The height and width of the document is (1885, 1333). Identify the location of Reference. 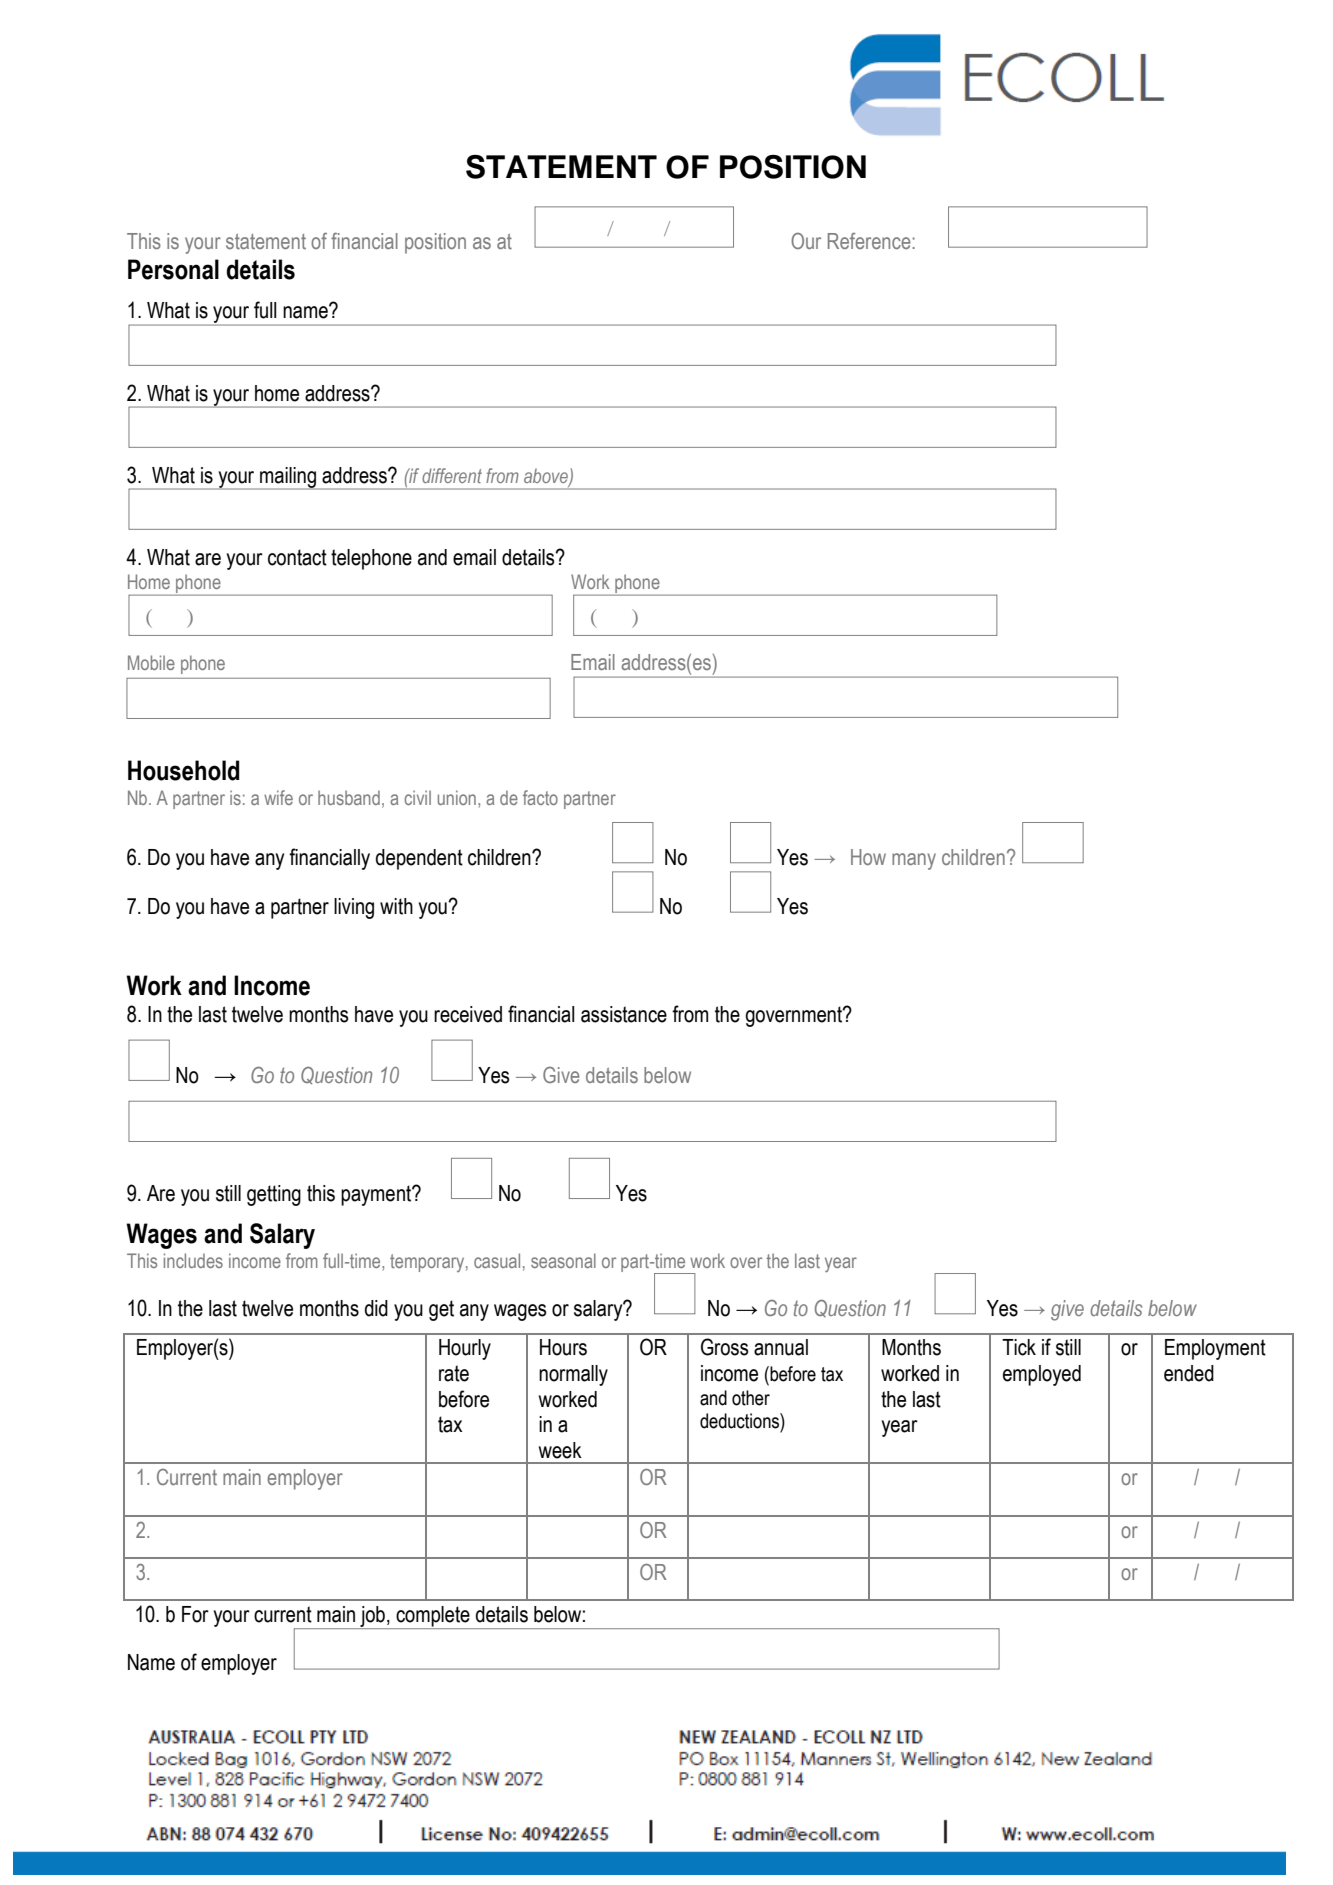
(869, 241).
